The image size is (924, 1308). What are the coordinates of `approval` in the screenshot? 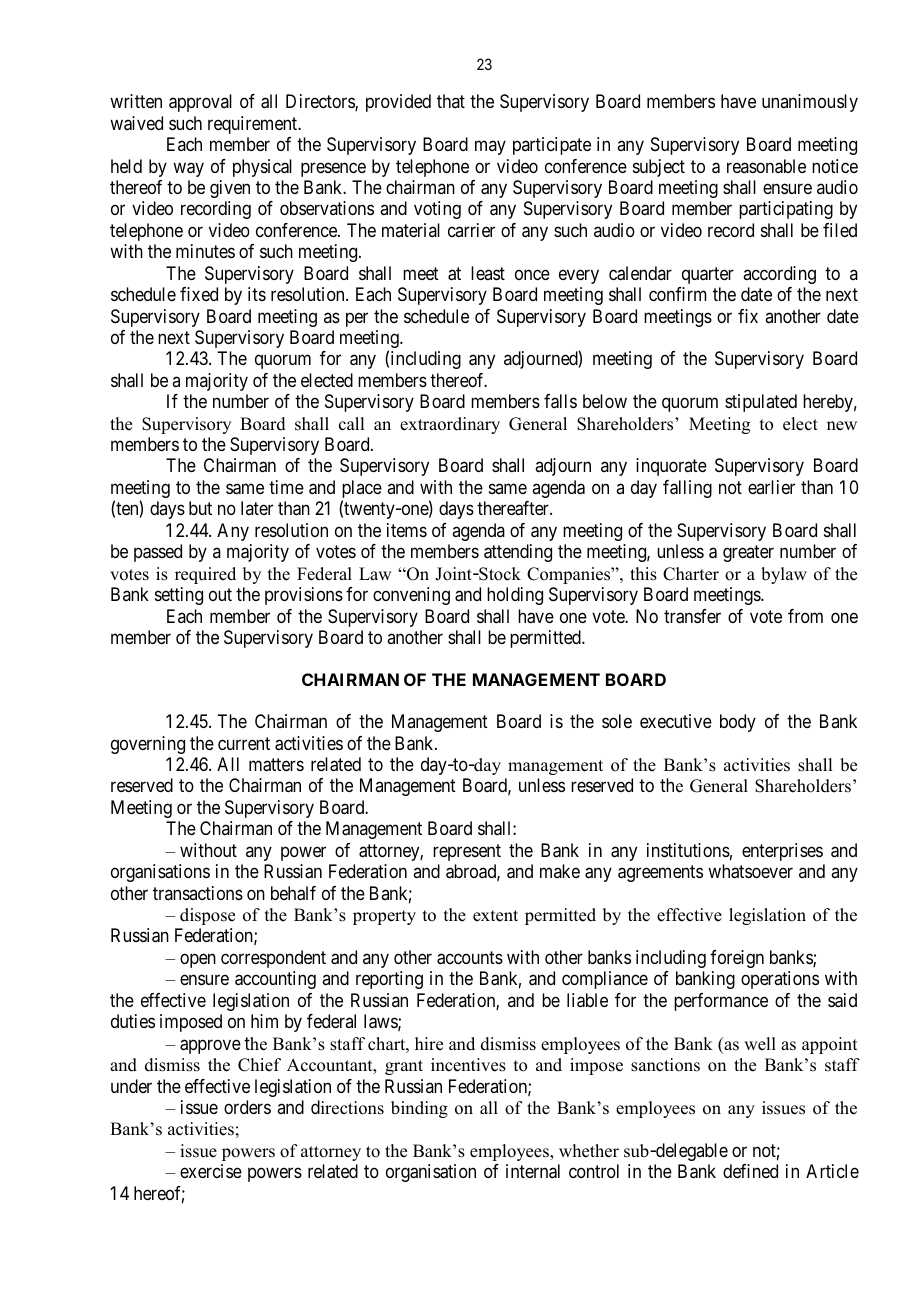 It's located at (200, 103).
